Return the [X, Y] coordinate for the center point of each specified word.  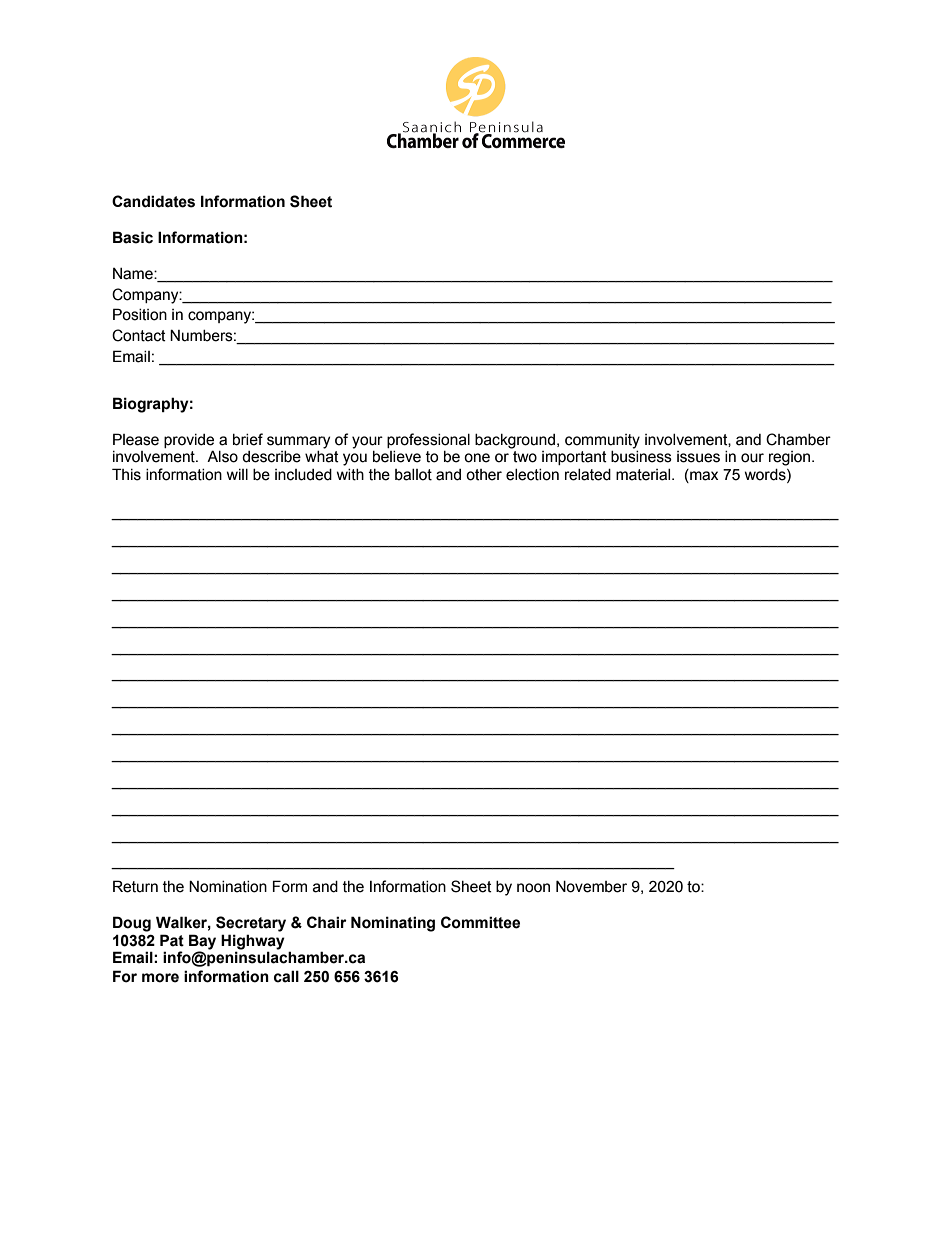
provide [189, 441]
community [602, 441]
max [703, 476]
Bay [202, 942]
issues [698, 457]
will [237, 474]
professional [428, 440]
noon [533, 888]
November [591, 886]
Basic [133, 237]
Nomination [228, 886]
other [484, 475]
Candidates [153, 201]
